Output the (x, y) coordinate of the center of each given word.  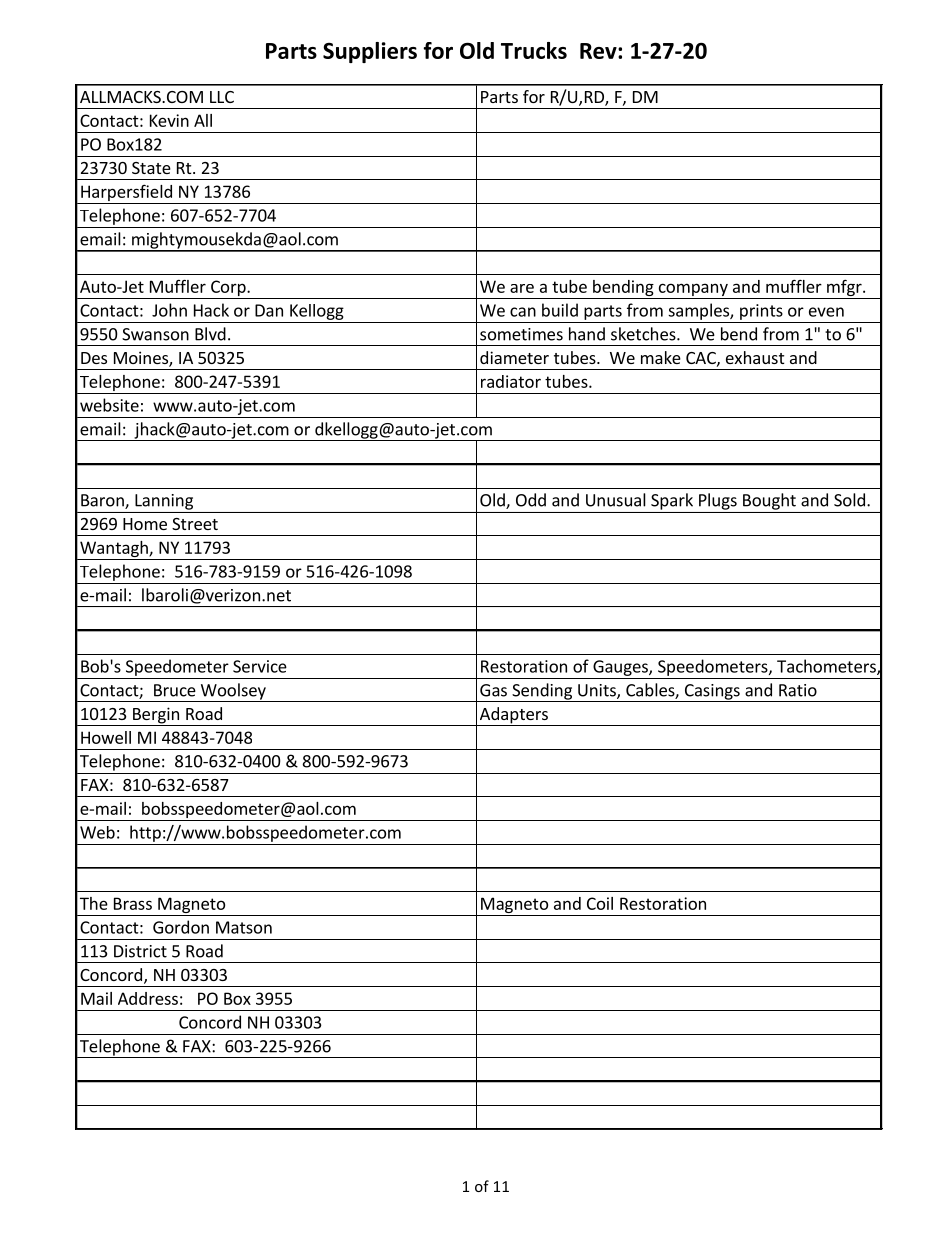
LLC (222, 97)
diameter (514, 357)
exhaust (755, 357)
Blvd (210, 334)
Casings (712, 693)
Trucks (534, 50)
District (140, 951)
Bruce (175, 690)
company (693, 291)
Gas (493, 690)
